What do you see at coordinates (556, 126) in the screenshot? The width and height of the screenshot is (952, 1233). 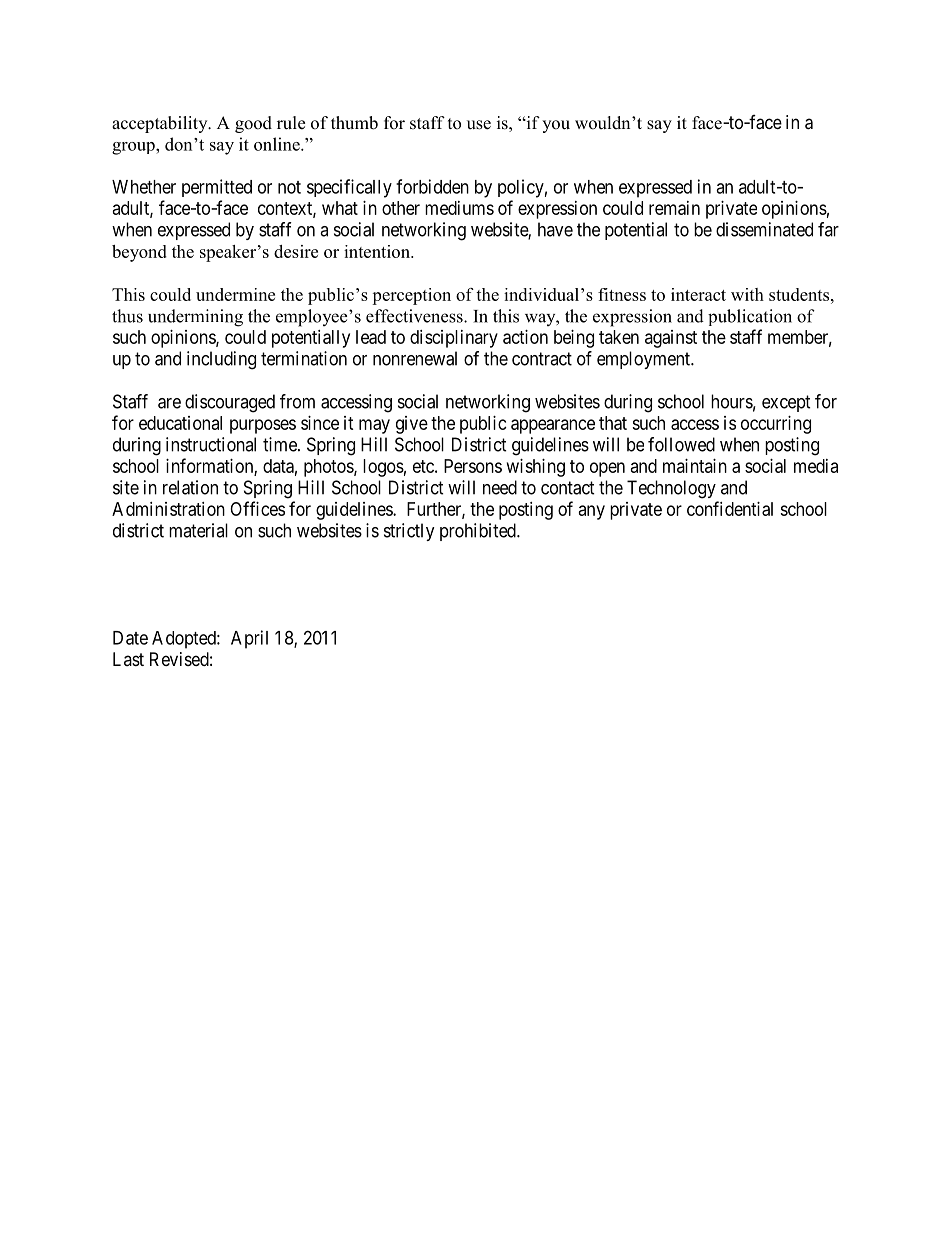 I see `you` at bounding box center [556, 126].
